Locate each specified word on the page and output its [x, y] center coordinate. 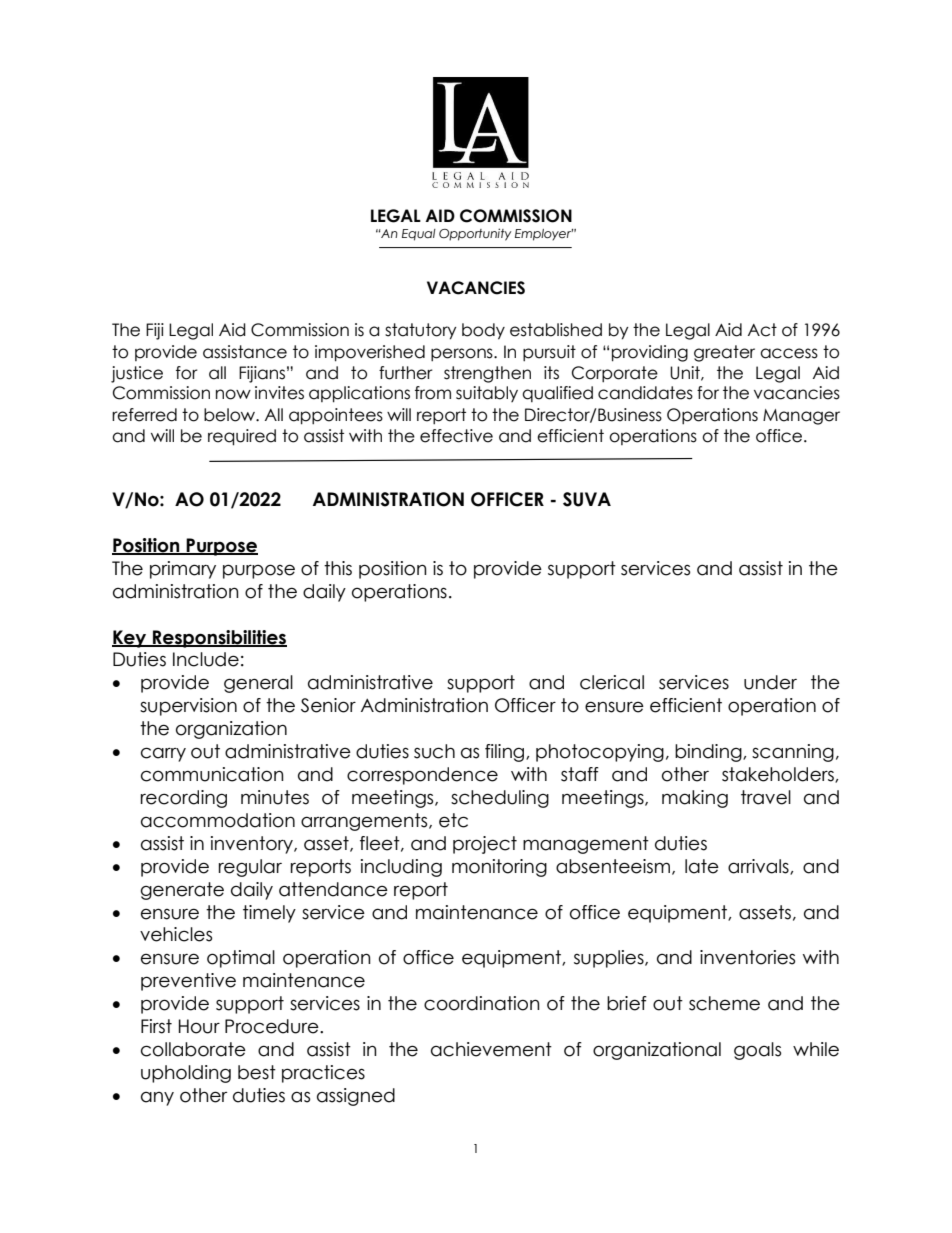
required [242, 437]
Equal [419, 235]
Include [206, 659]
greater [724, 353]
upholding [186, 1074]
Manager [801, 417]
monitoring [499, 868]
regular [250, 868]
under [770, 682]
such [434, 751]
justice [137, 374]
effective [456, 436]
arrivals [759, 867]
